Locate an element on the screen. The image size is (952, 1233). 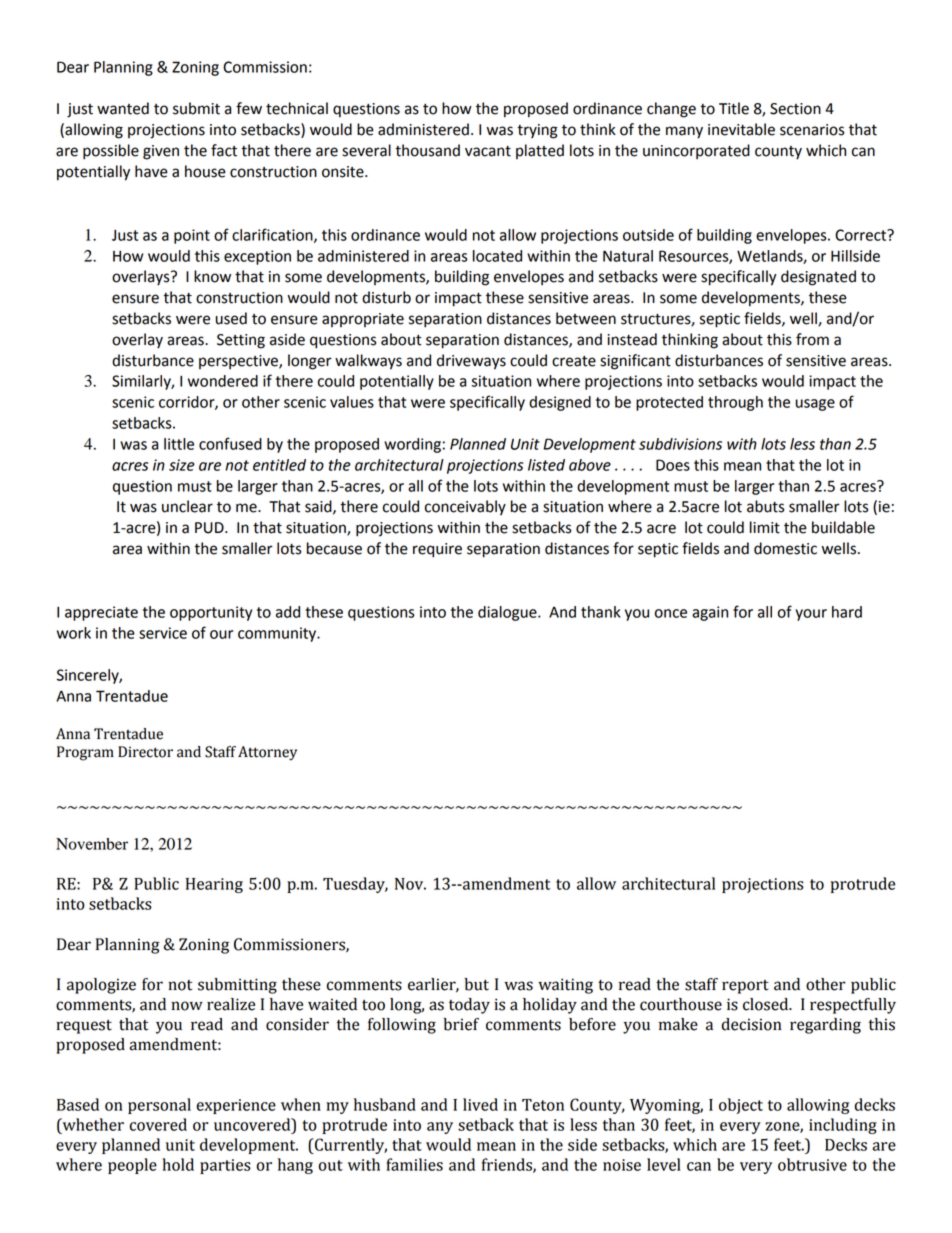
size is located at coordinates (182, 465).
